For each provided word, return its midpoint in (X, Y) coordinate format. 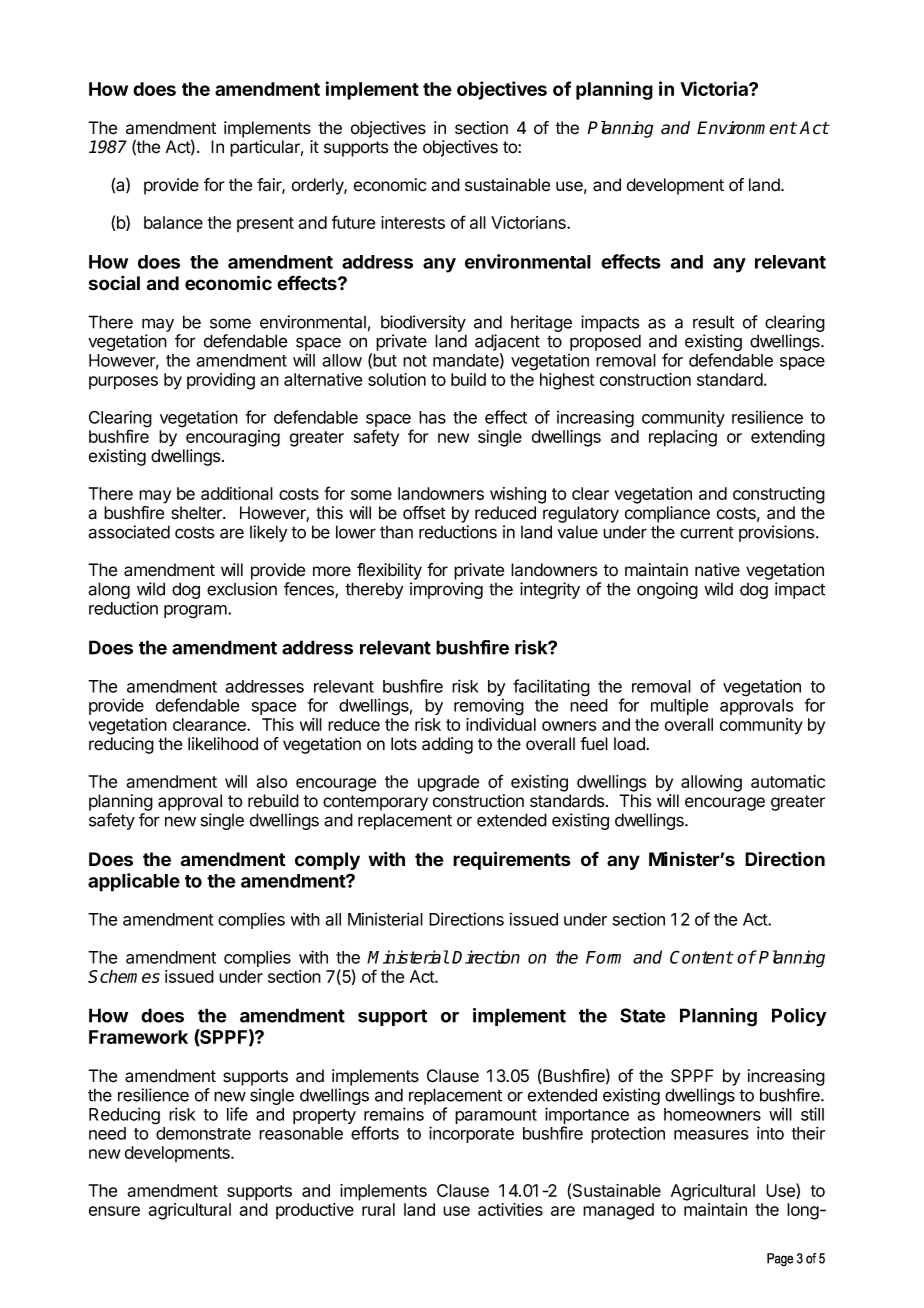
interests (413, 222)
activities (510, 1209)
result (713, 322)
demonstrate (203, 1133)
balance (173, 222)
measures (711, 1135)
